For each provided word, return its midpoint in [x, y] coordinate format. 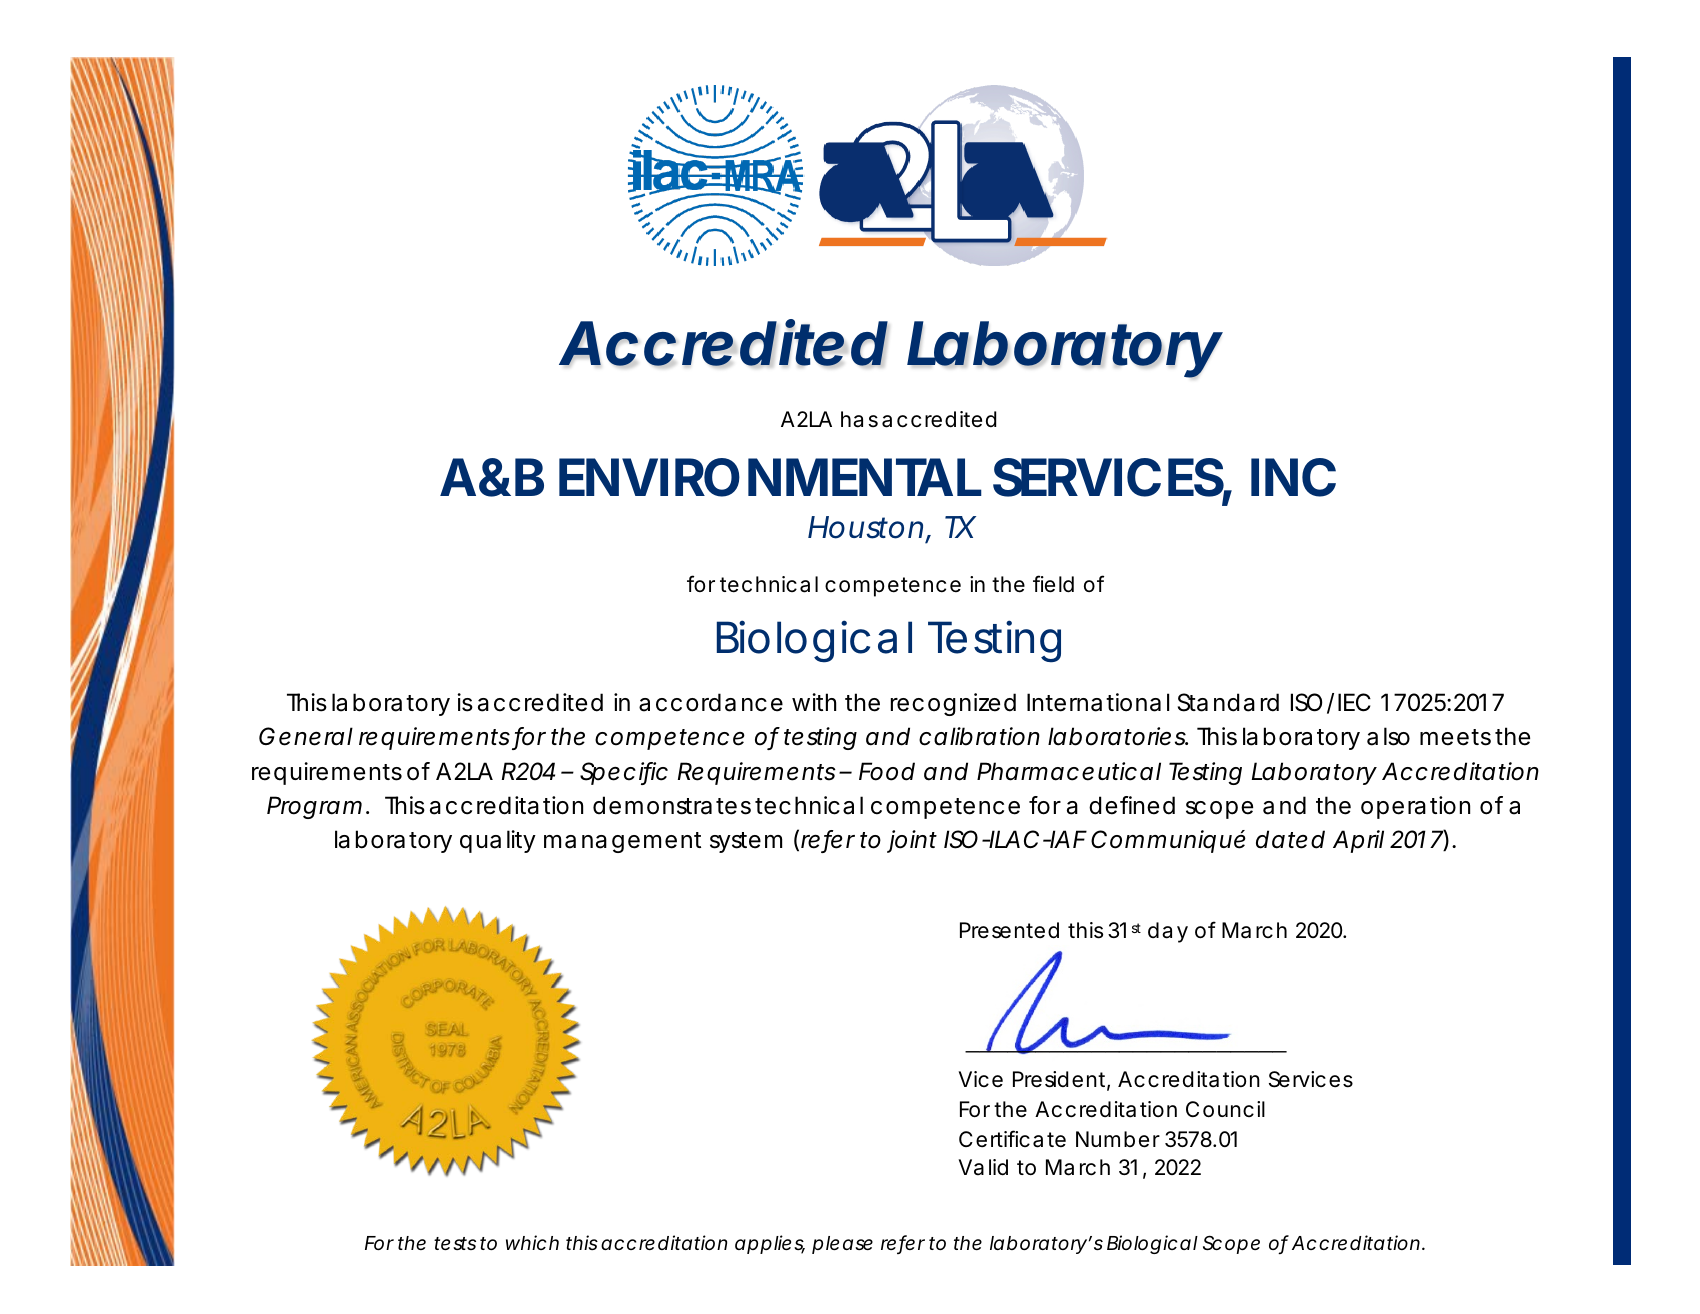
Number [1118, 1139]
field [1053, 584]
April [1358, 841]
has [859, 419]
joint [912, 841]
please [842, 1245]
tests [455, 1243]
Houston [865, 527]
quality [498, 841]
